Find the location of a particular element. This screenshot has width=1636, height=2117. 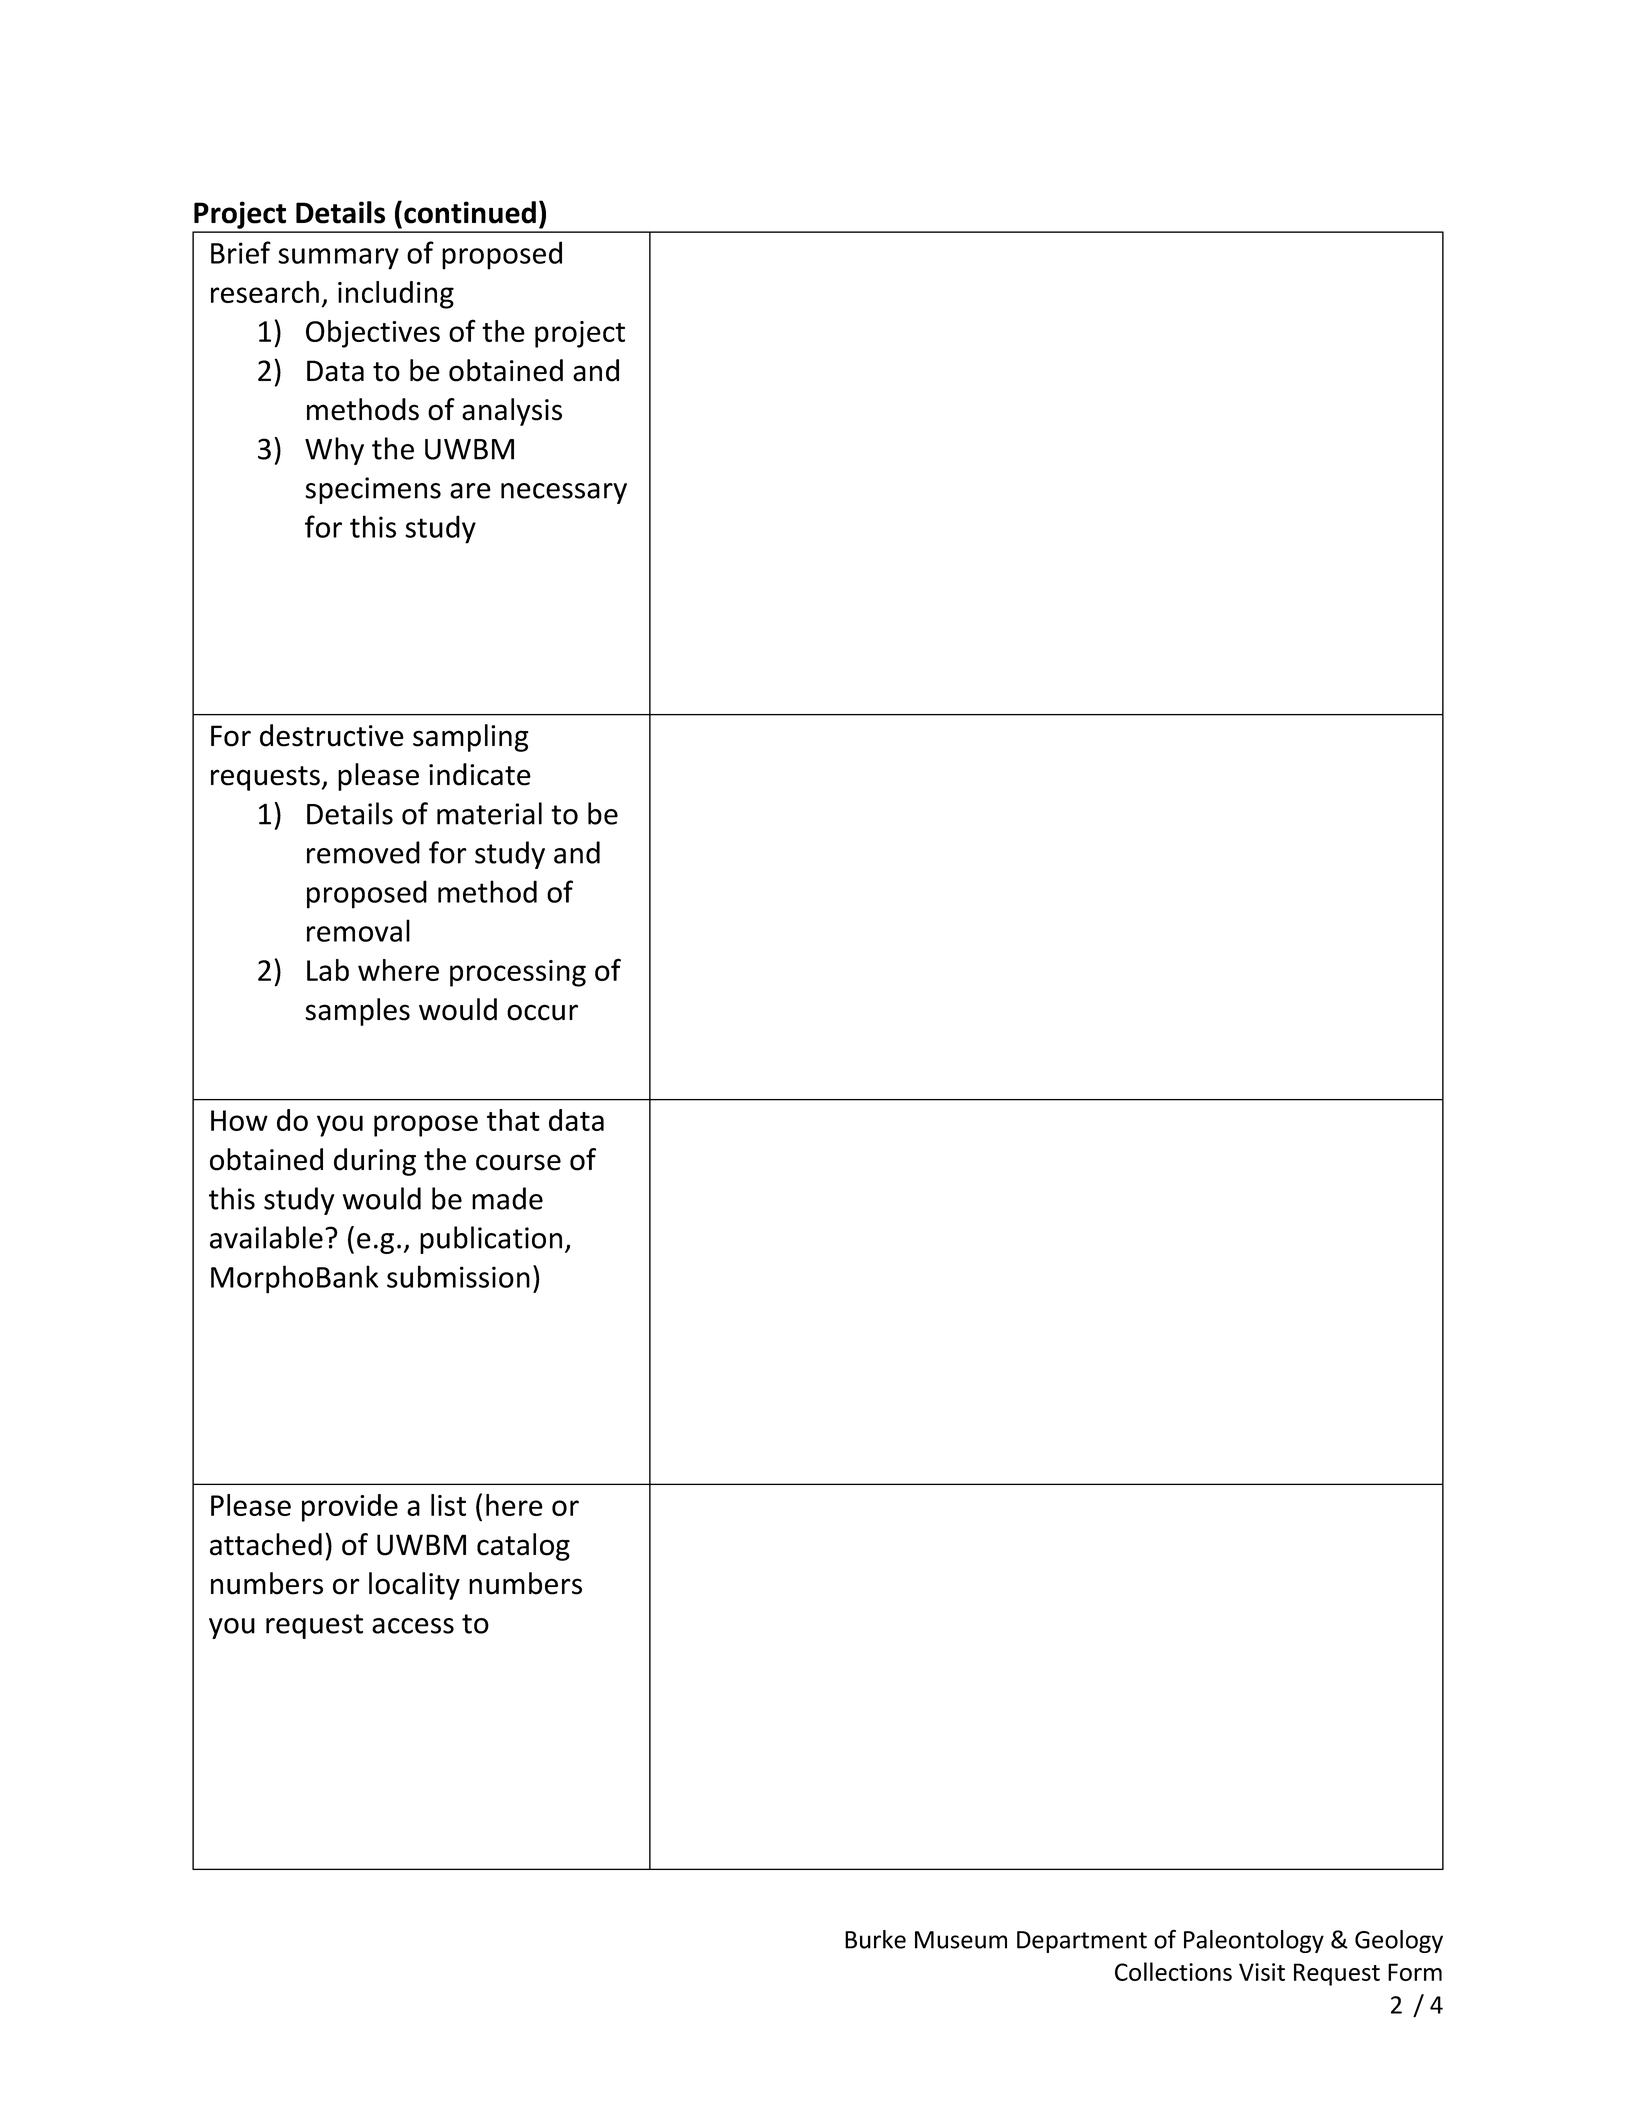

course is located at coordinates (518, 1162).
